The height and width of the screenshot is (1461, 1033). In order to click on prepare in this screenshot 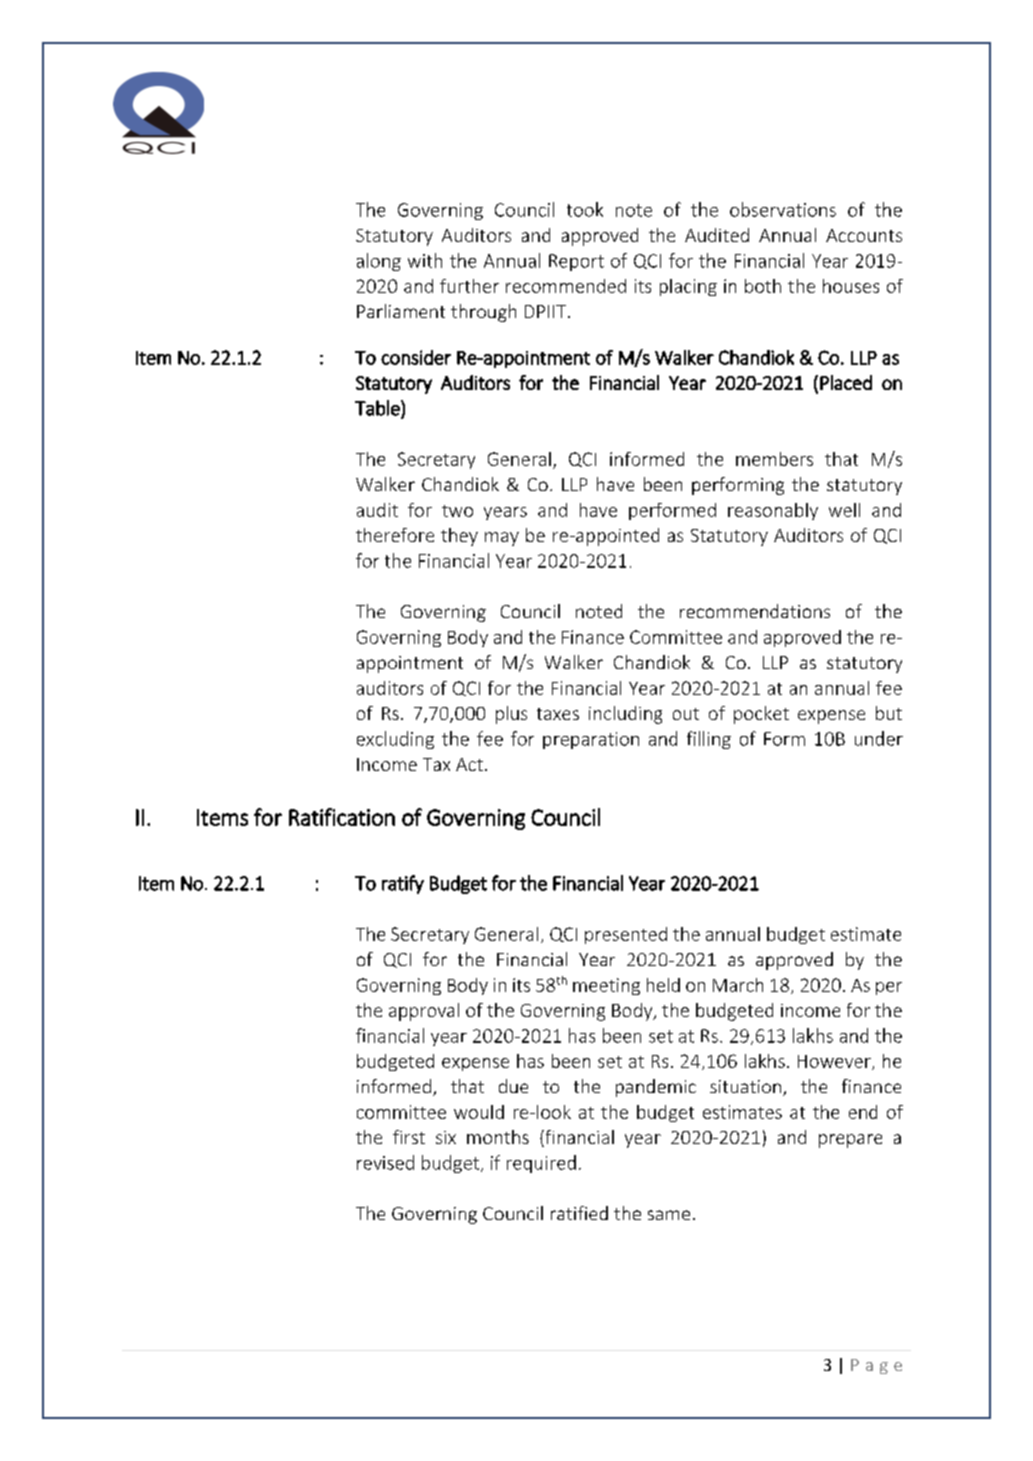, I will do `click(850, 1141)`.
